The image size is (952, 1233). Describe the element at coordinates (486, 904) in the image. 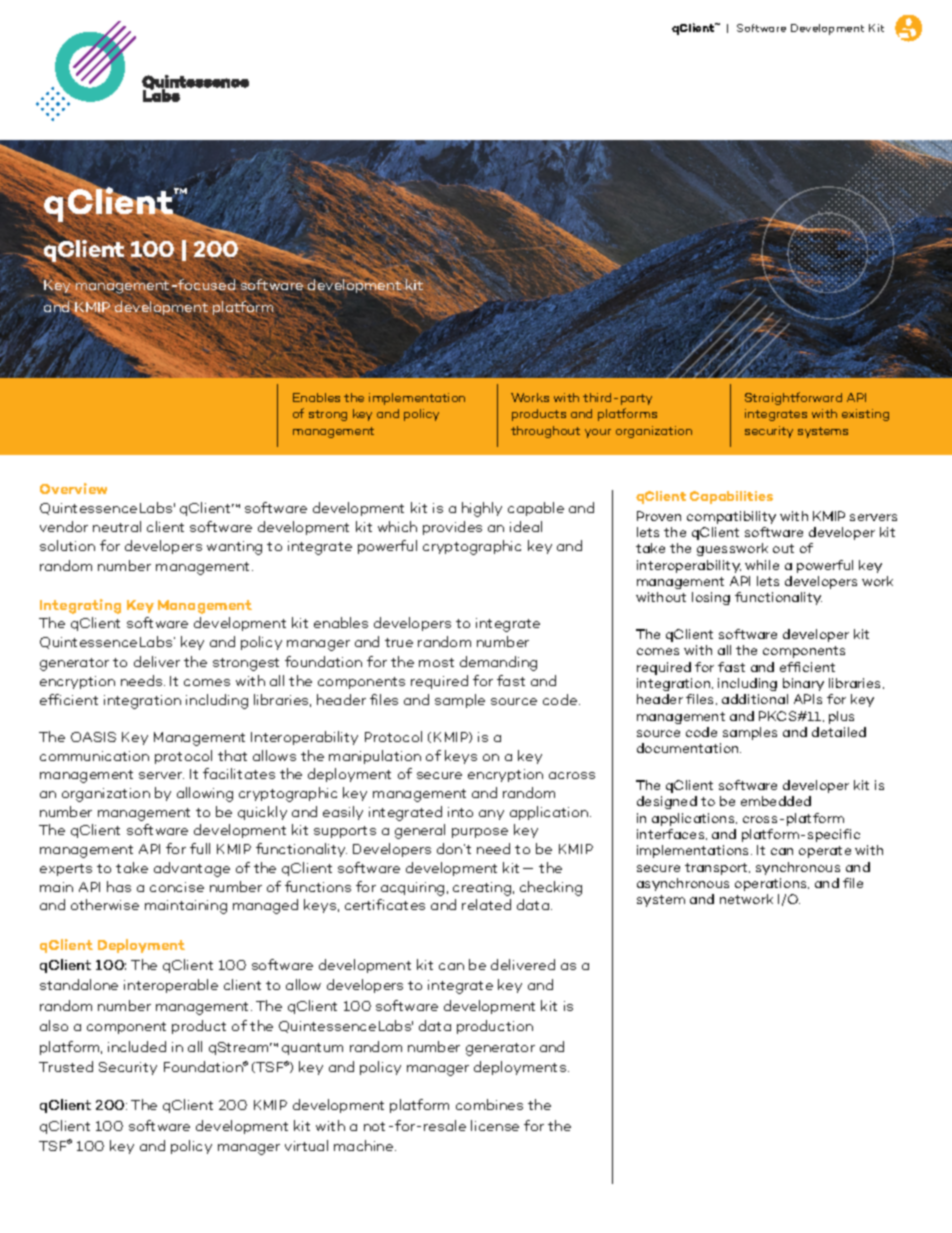

I see `related` at that location.
